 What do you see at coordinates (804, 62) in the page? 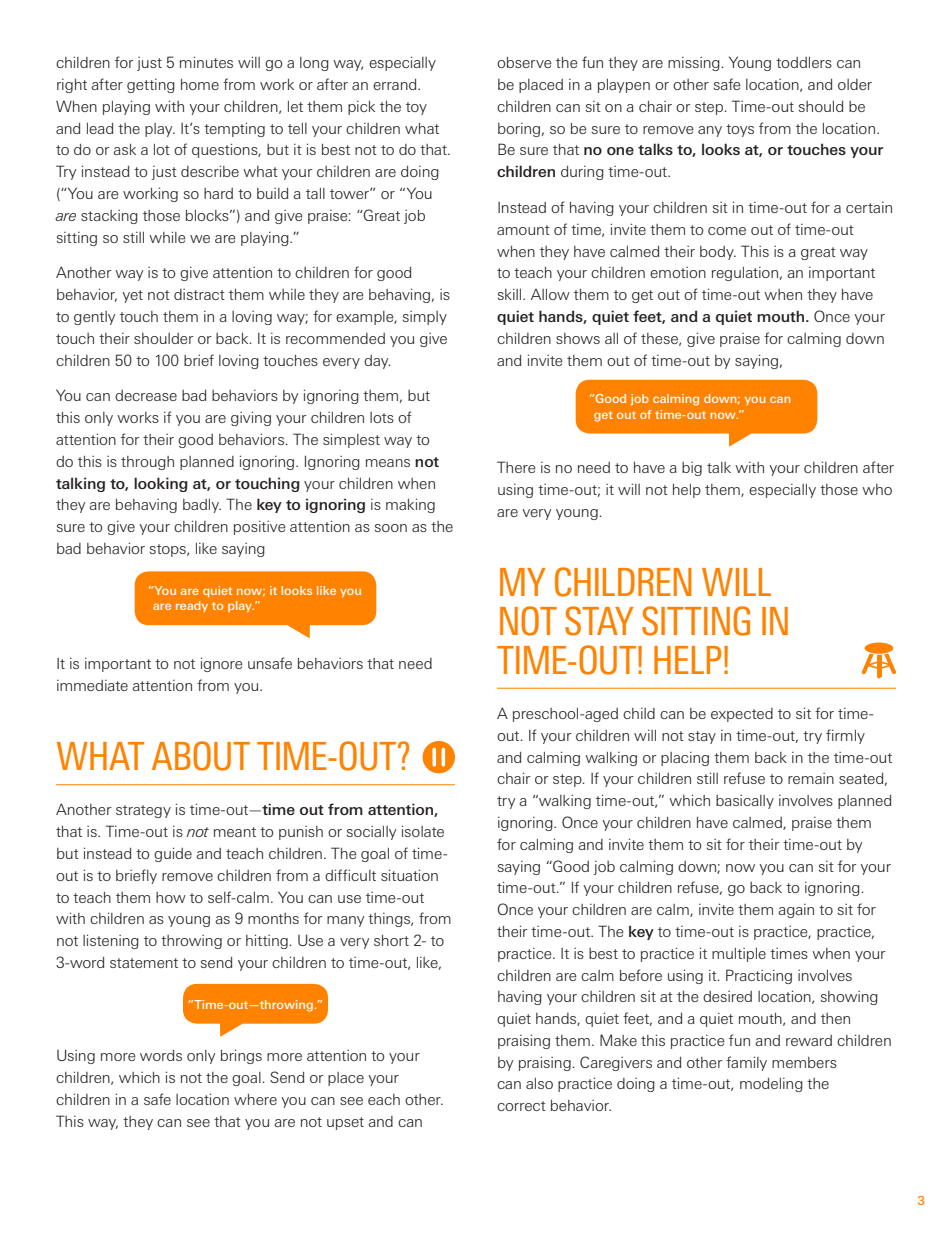
I see `toddlers` at bounding box center [804, 62].
